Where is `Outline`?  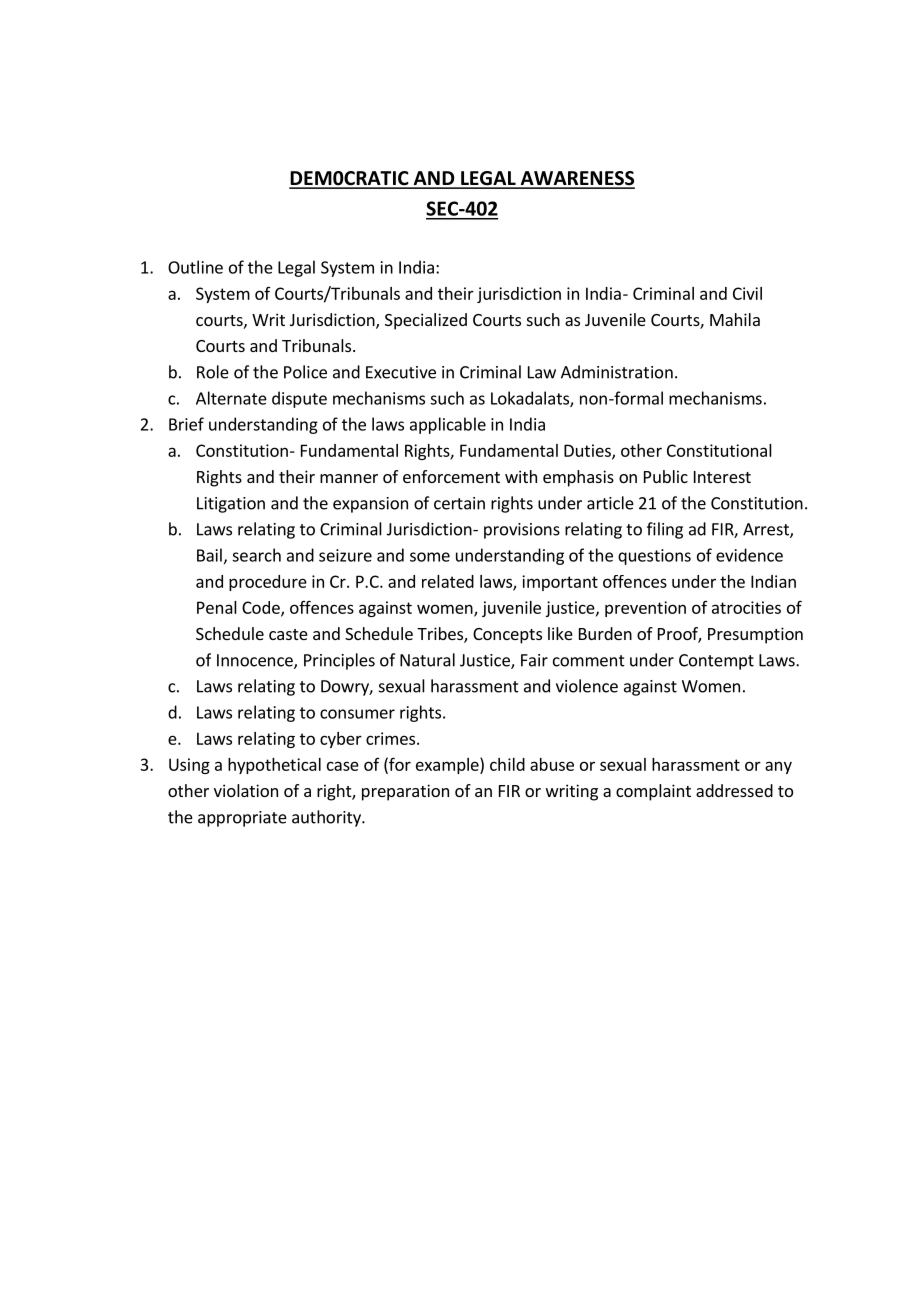 Outline is located at coordinates (195, 267).
